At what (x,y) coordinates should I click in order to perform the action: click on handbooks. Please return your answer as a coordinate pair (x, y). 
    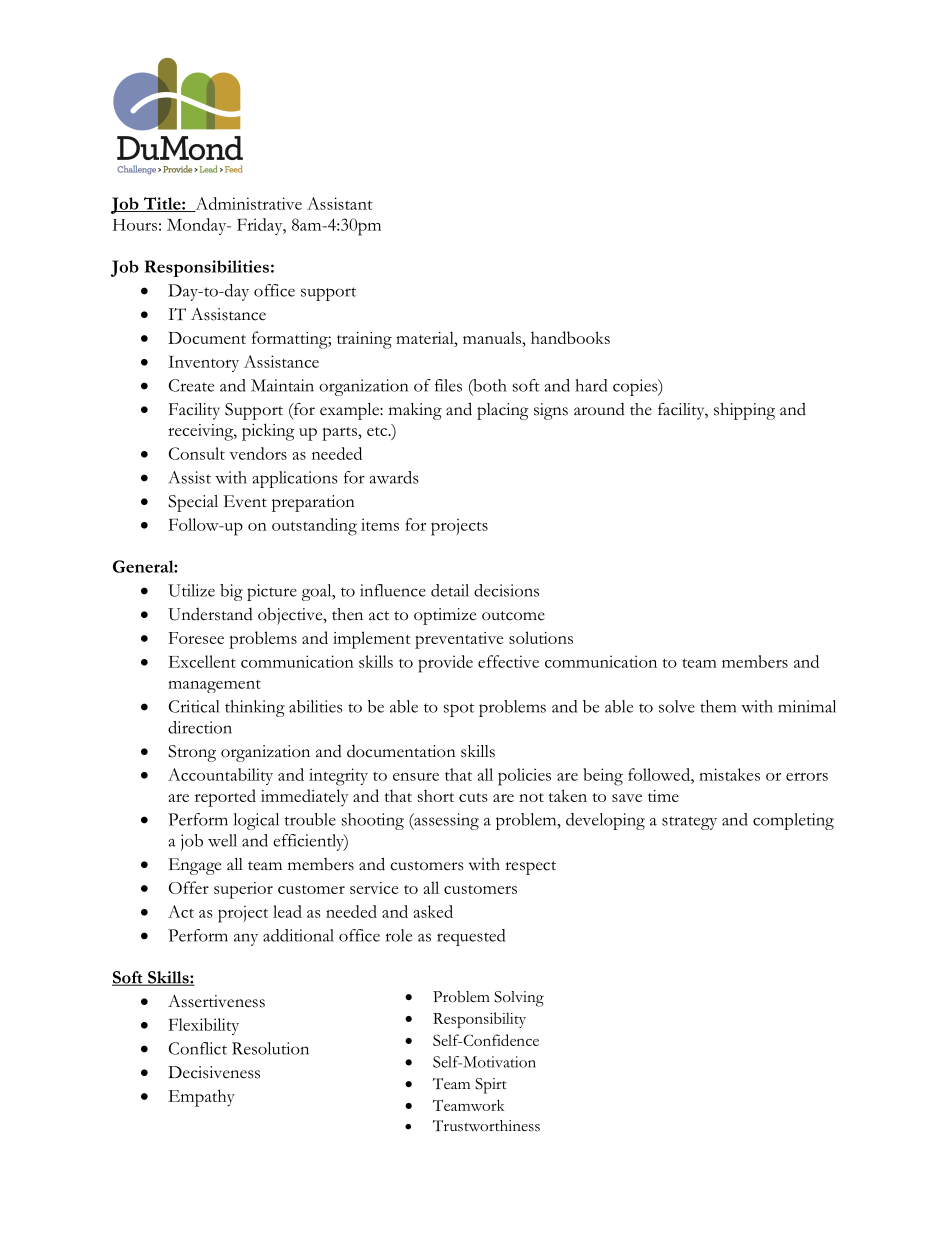
    Looking at the image, I should click on (570, 337).
